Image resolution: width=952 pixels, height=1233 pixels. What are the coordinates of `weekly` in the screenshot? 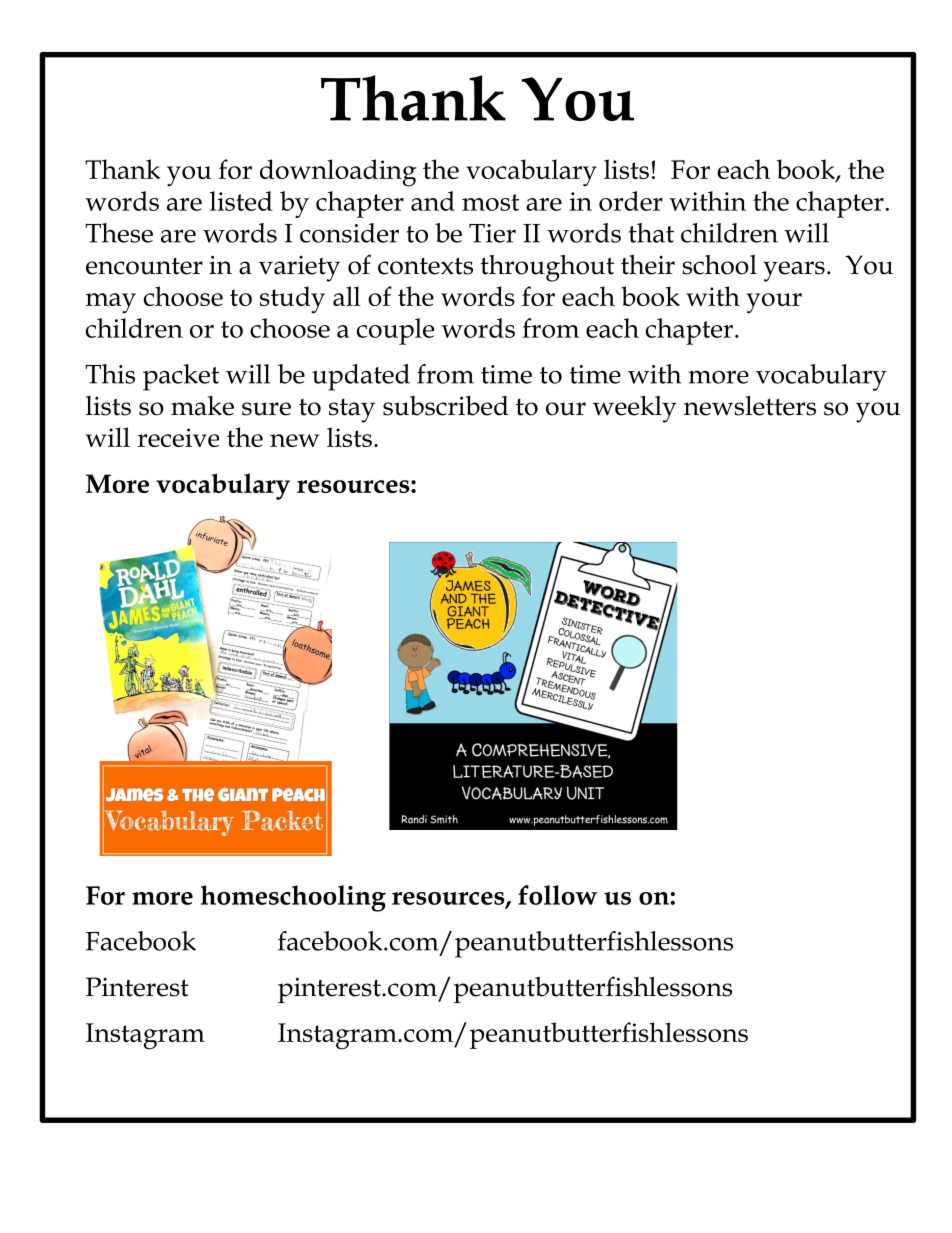 It's located at (635, 409).
